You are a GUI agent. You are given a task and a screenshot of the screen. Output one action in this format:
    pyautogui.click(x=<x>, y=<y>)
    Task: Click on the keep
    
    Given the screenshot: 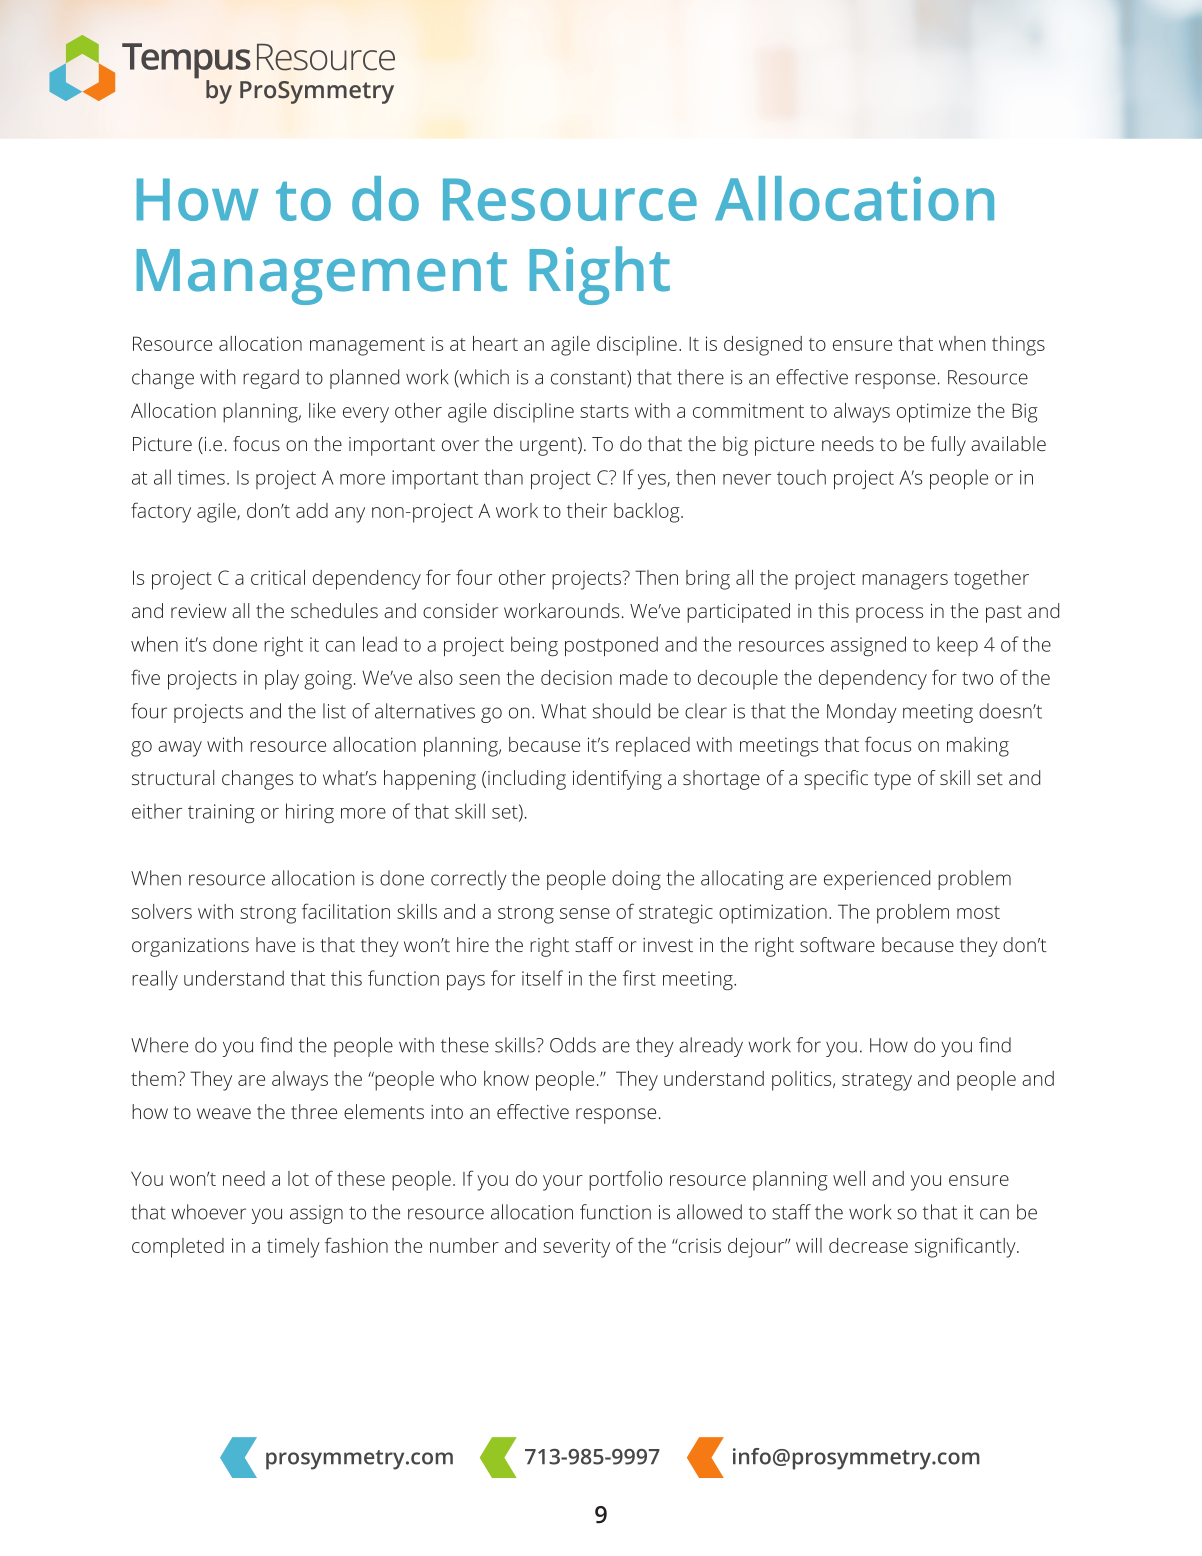 What is the action you would take?
    pyautogui.click(x=957, y=646)
